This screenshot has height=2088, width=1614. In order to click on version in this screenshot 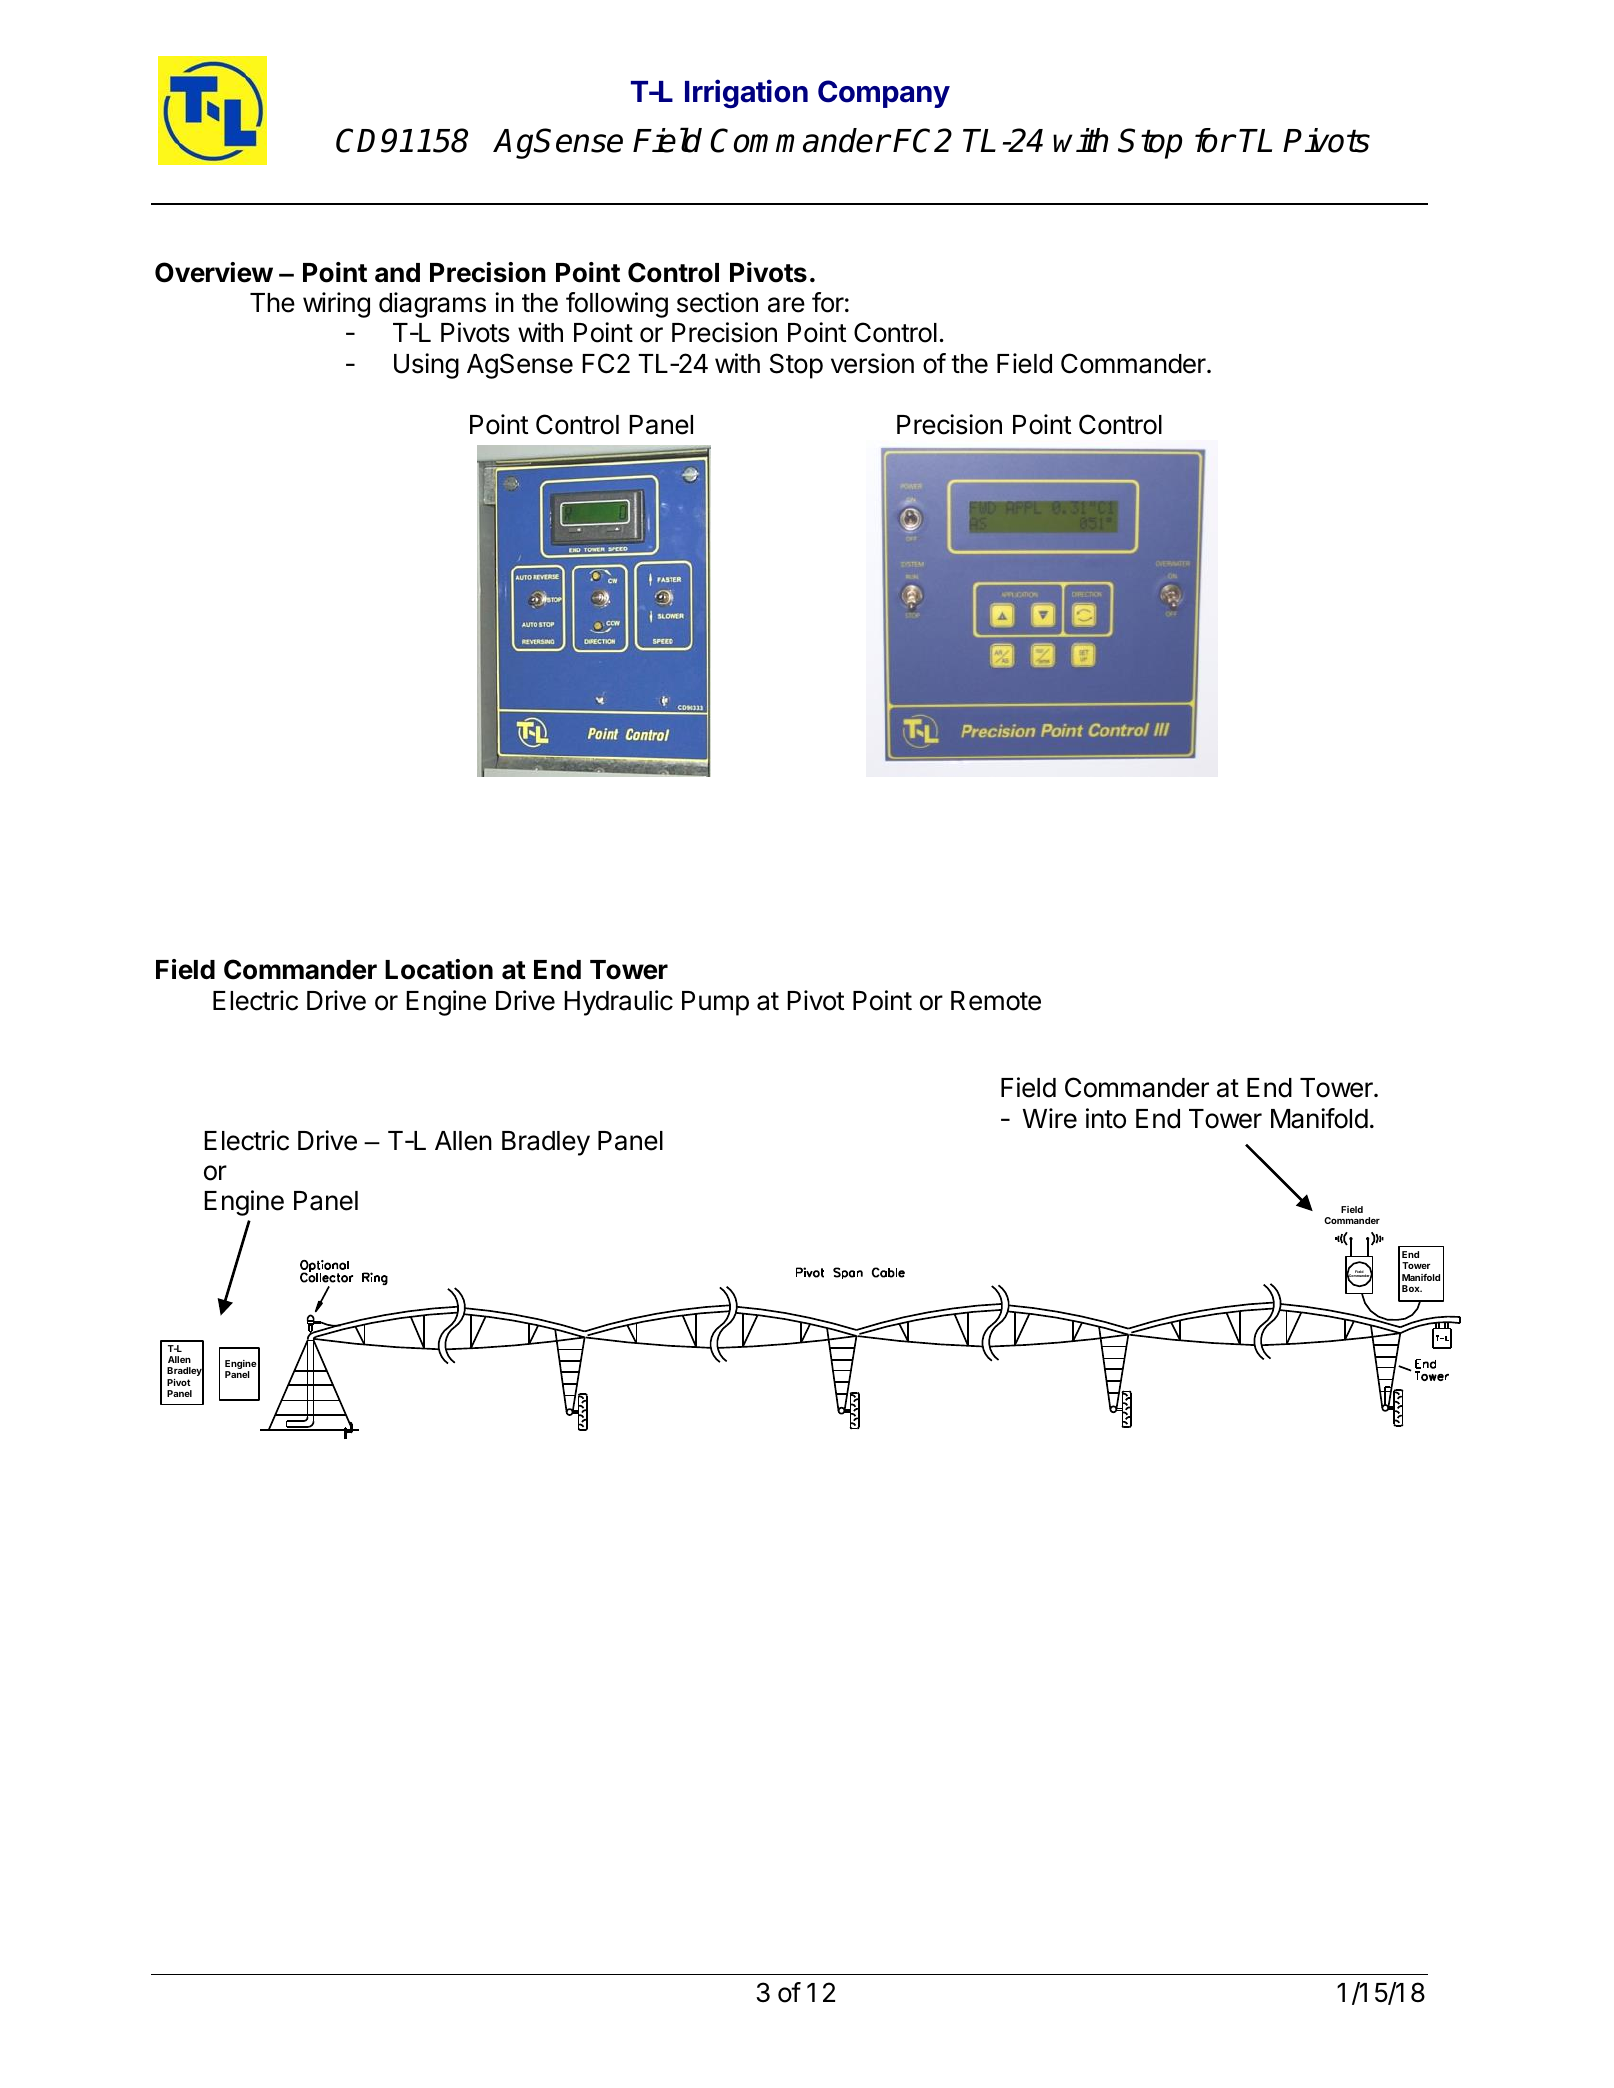, I will do `click(872, 363)`.
